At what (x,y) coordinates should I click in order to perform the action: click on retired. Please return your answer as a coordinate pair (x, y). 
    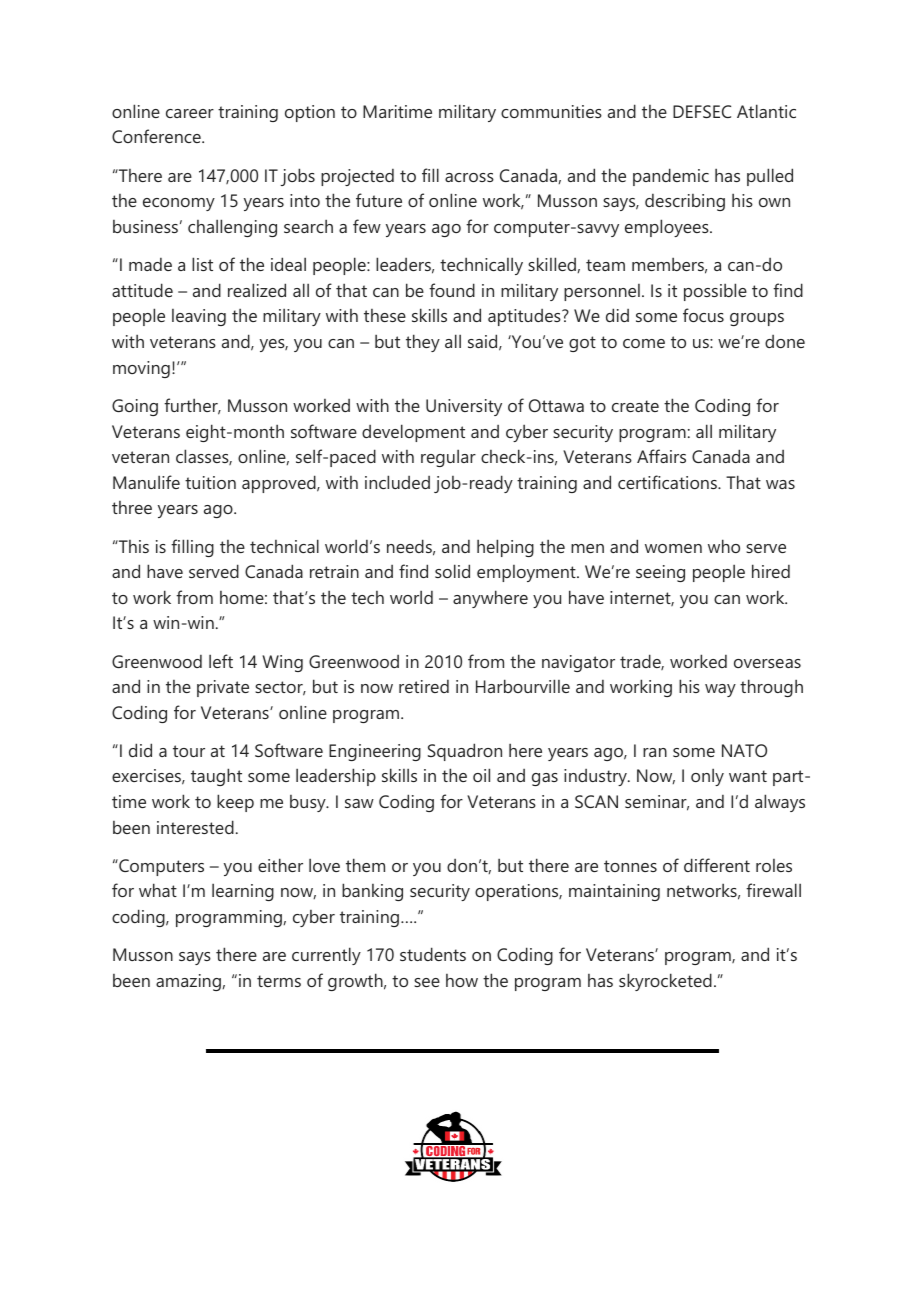
    Looking at the image, I should click on (424, 686).
